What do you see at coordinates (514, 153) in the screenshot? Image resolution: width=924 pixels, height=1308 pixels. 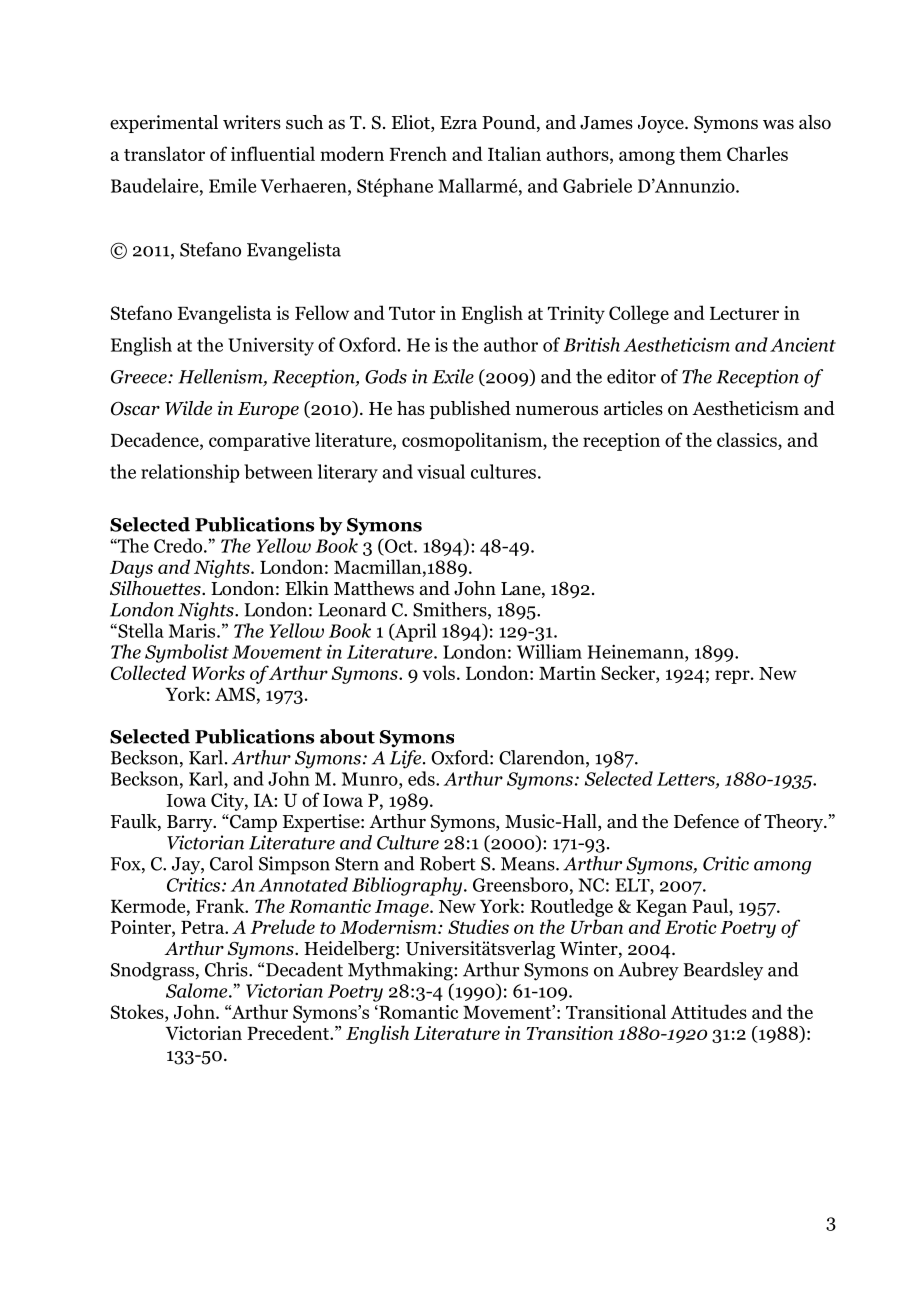 I see `Italian` at bounding box center [514, 153].
